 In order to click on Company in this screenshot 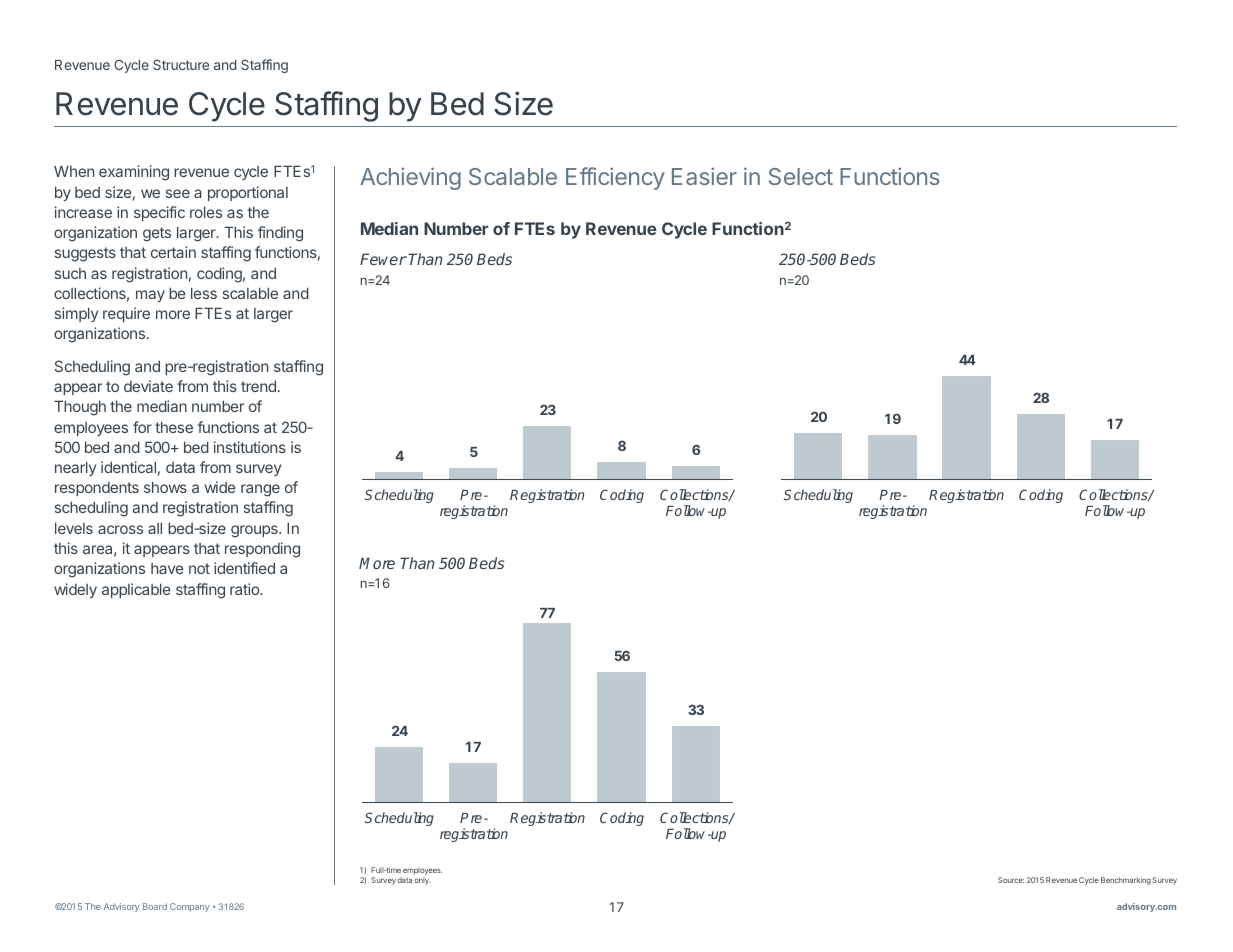, I will do `click(189, 907)`.
